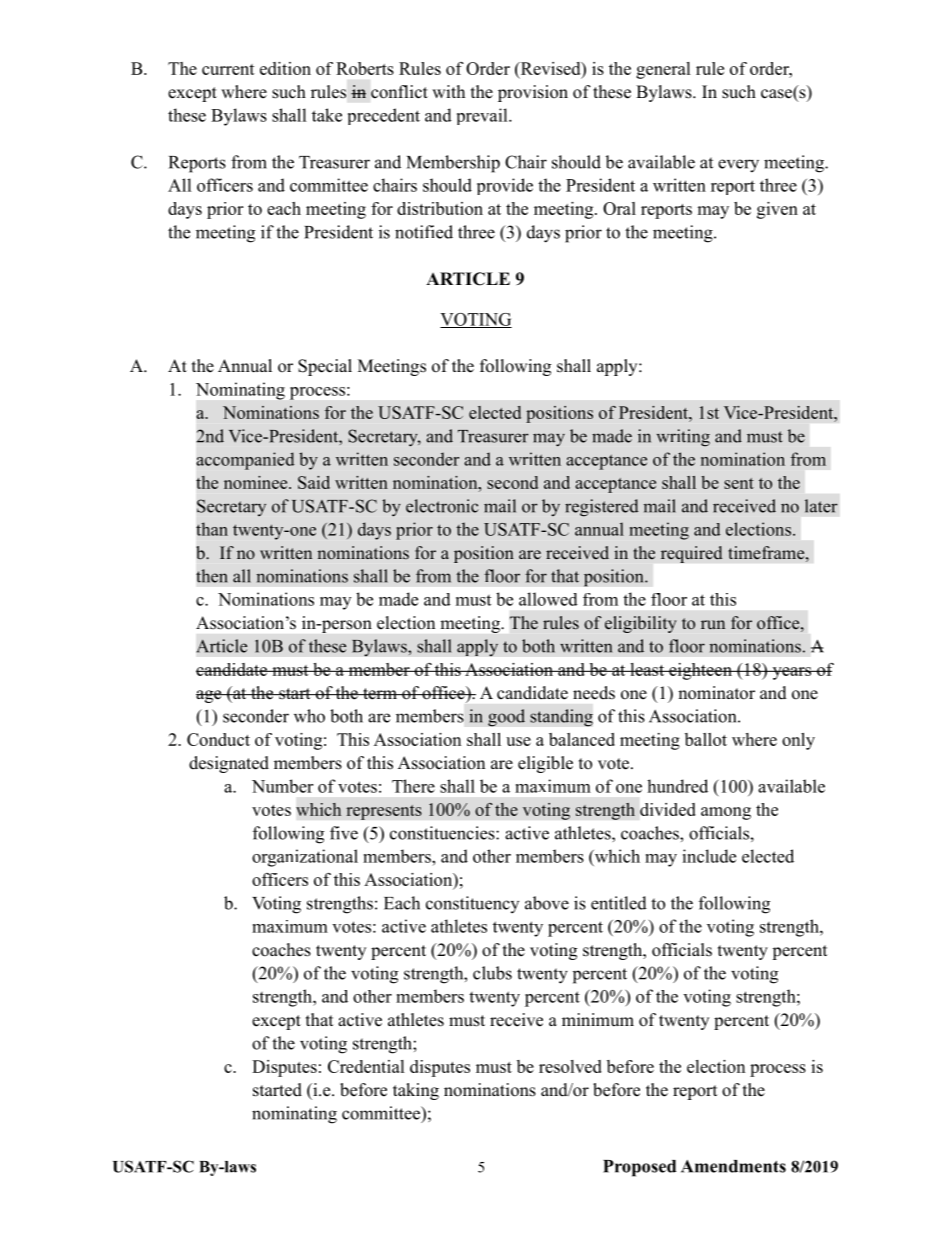 The width and height of the screenshot is (952, 1233). What do you see at coordinates (366, 1066) in the screenshot?
I see `Credential` at bounding box center [366, 1066].
